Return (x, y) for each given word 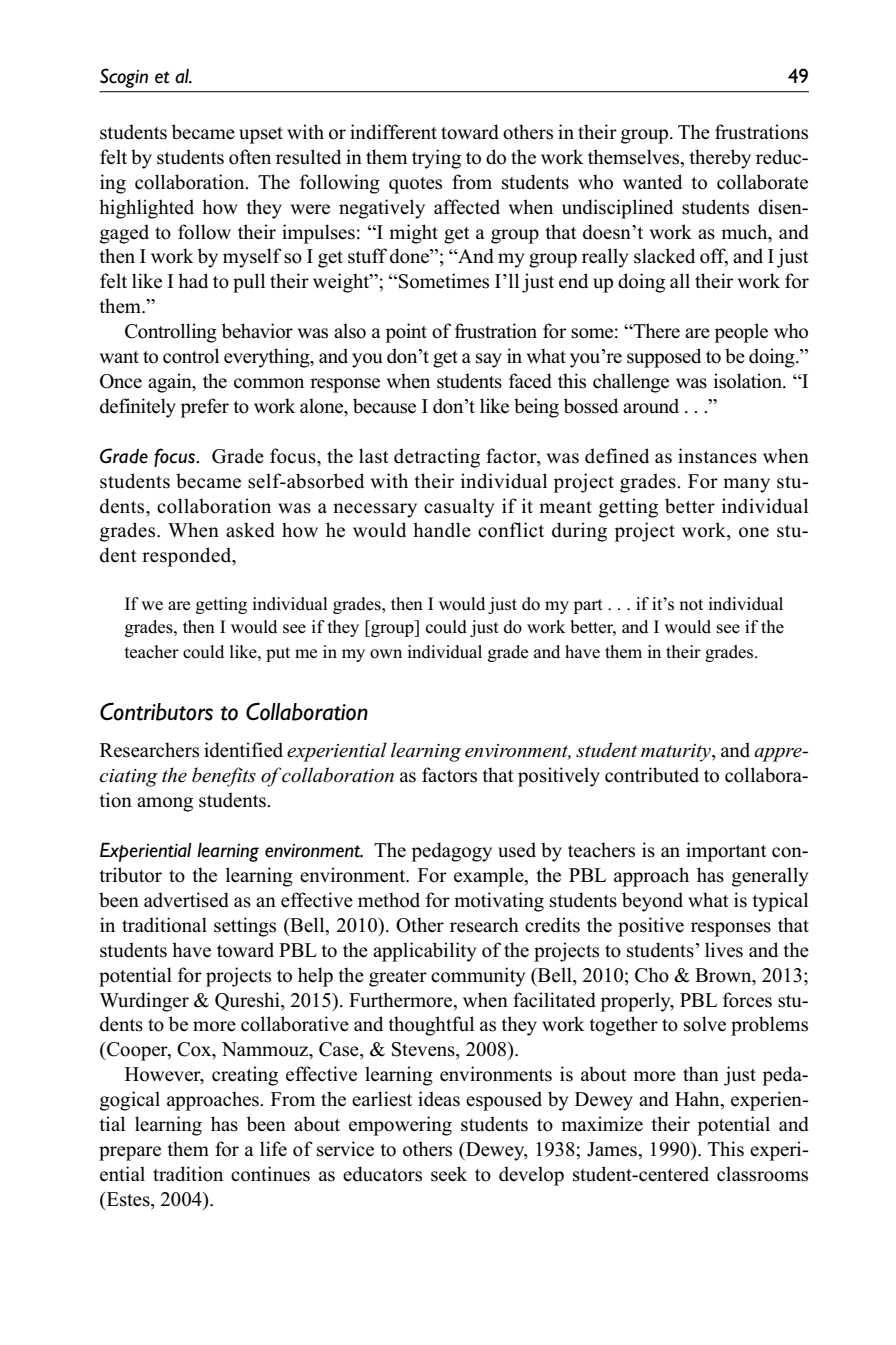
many (746, 485)
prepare (130, 1153)
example (490, 877)
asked (250, 530)
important (726, 852)
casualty (459, 508)
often (250, 157)
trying (436, 159)
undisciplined (617, 209)
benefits (224, 777)
